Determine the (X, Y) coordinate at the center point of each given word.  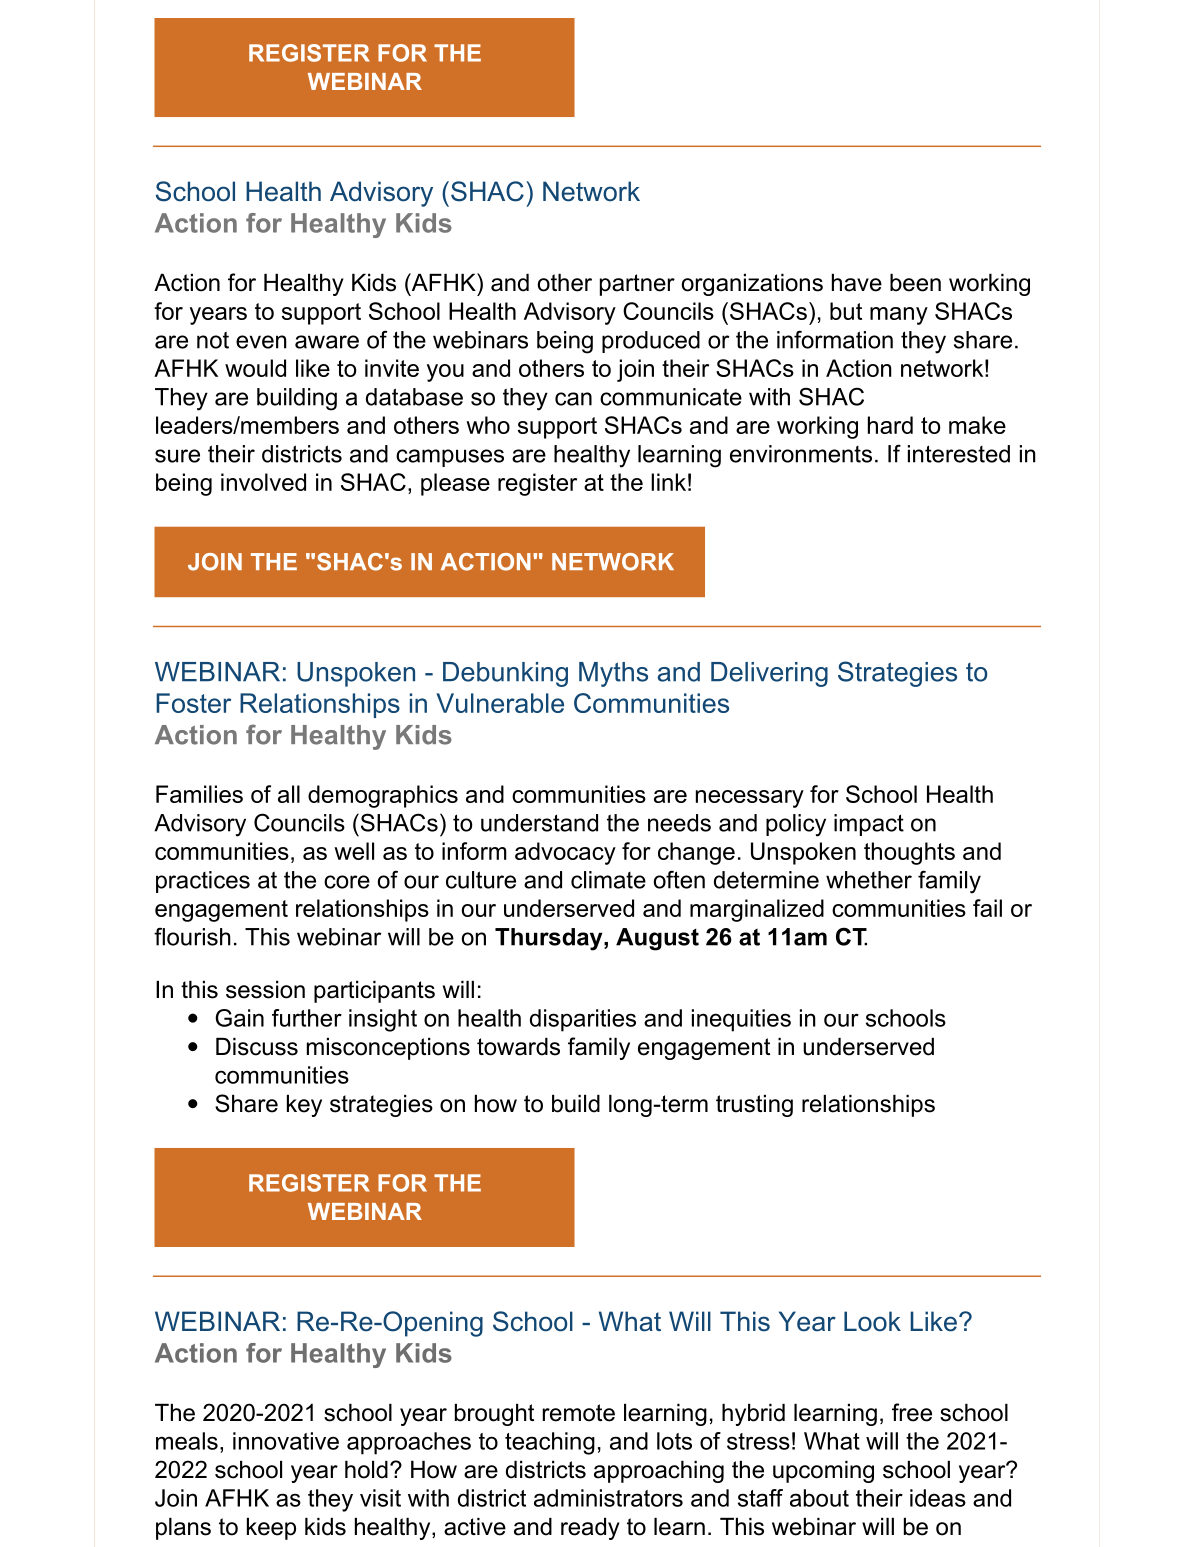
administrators (608, 1498)
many (899, 316)
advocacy (565, 853)
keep (271, 1529)
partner (637, 285)
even (261, 342)
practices (203, 882)
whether (869, 880)
